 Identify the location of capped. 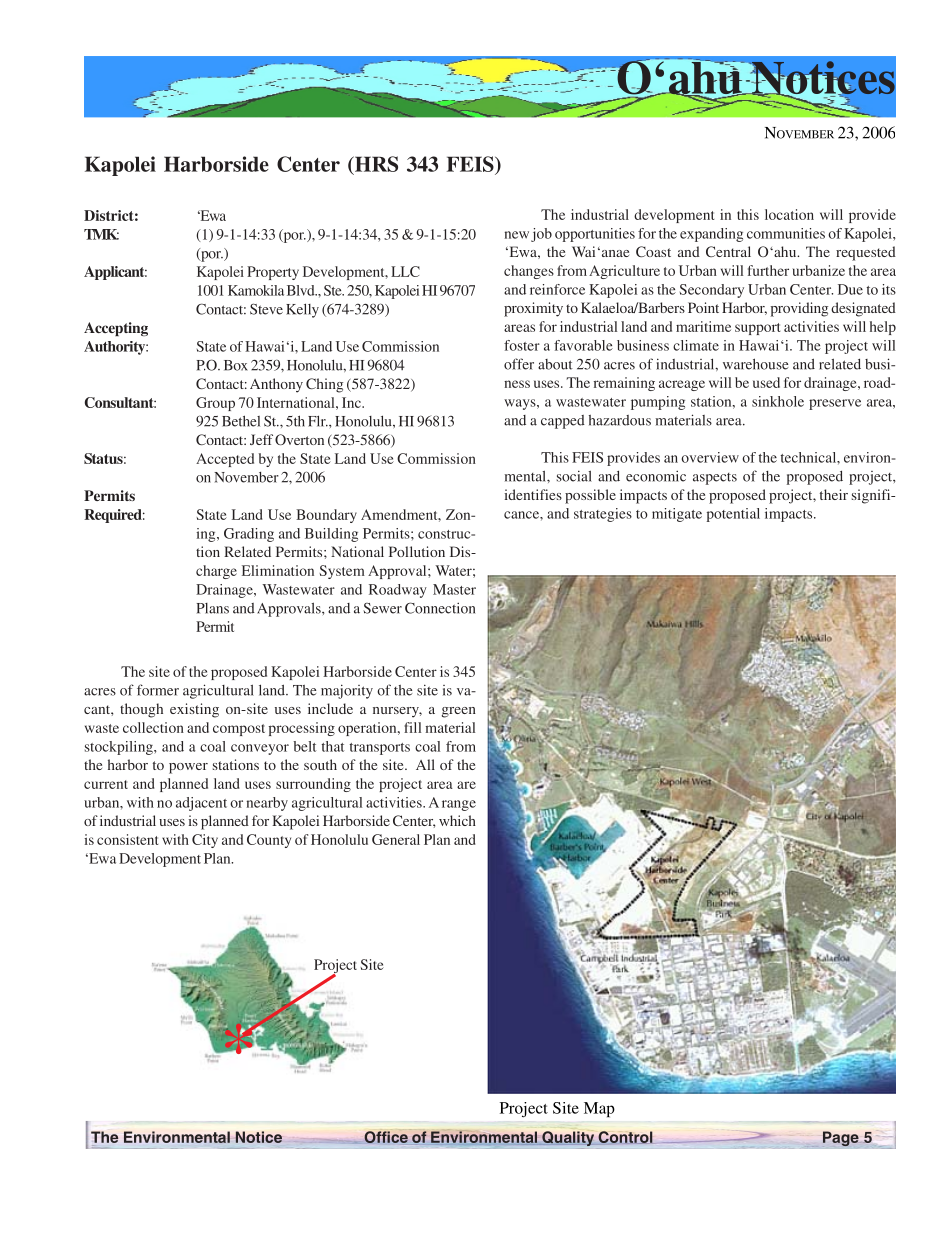
(563, 422).
